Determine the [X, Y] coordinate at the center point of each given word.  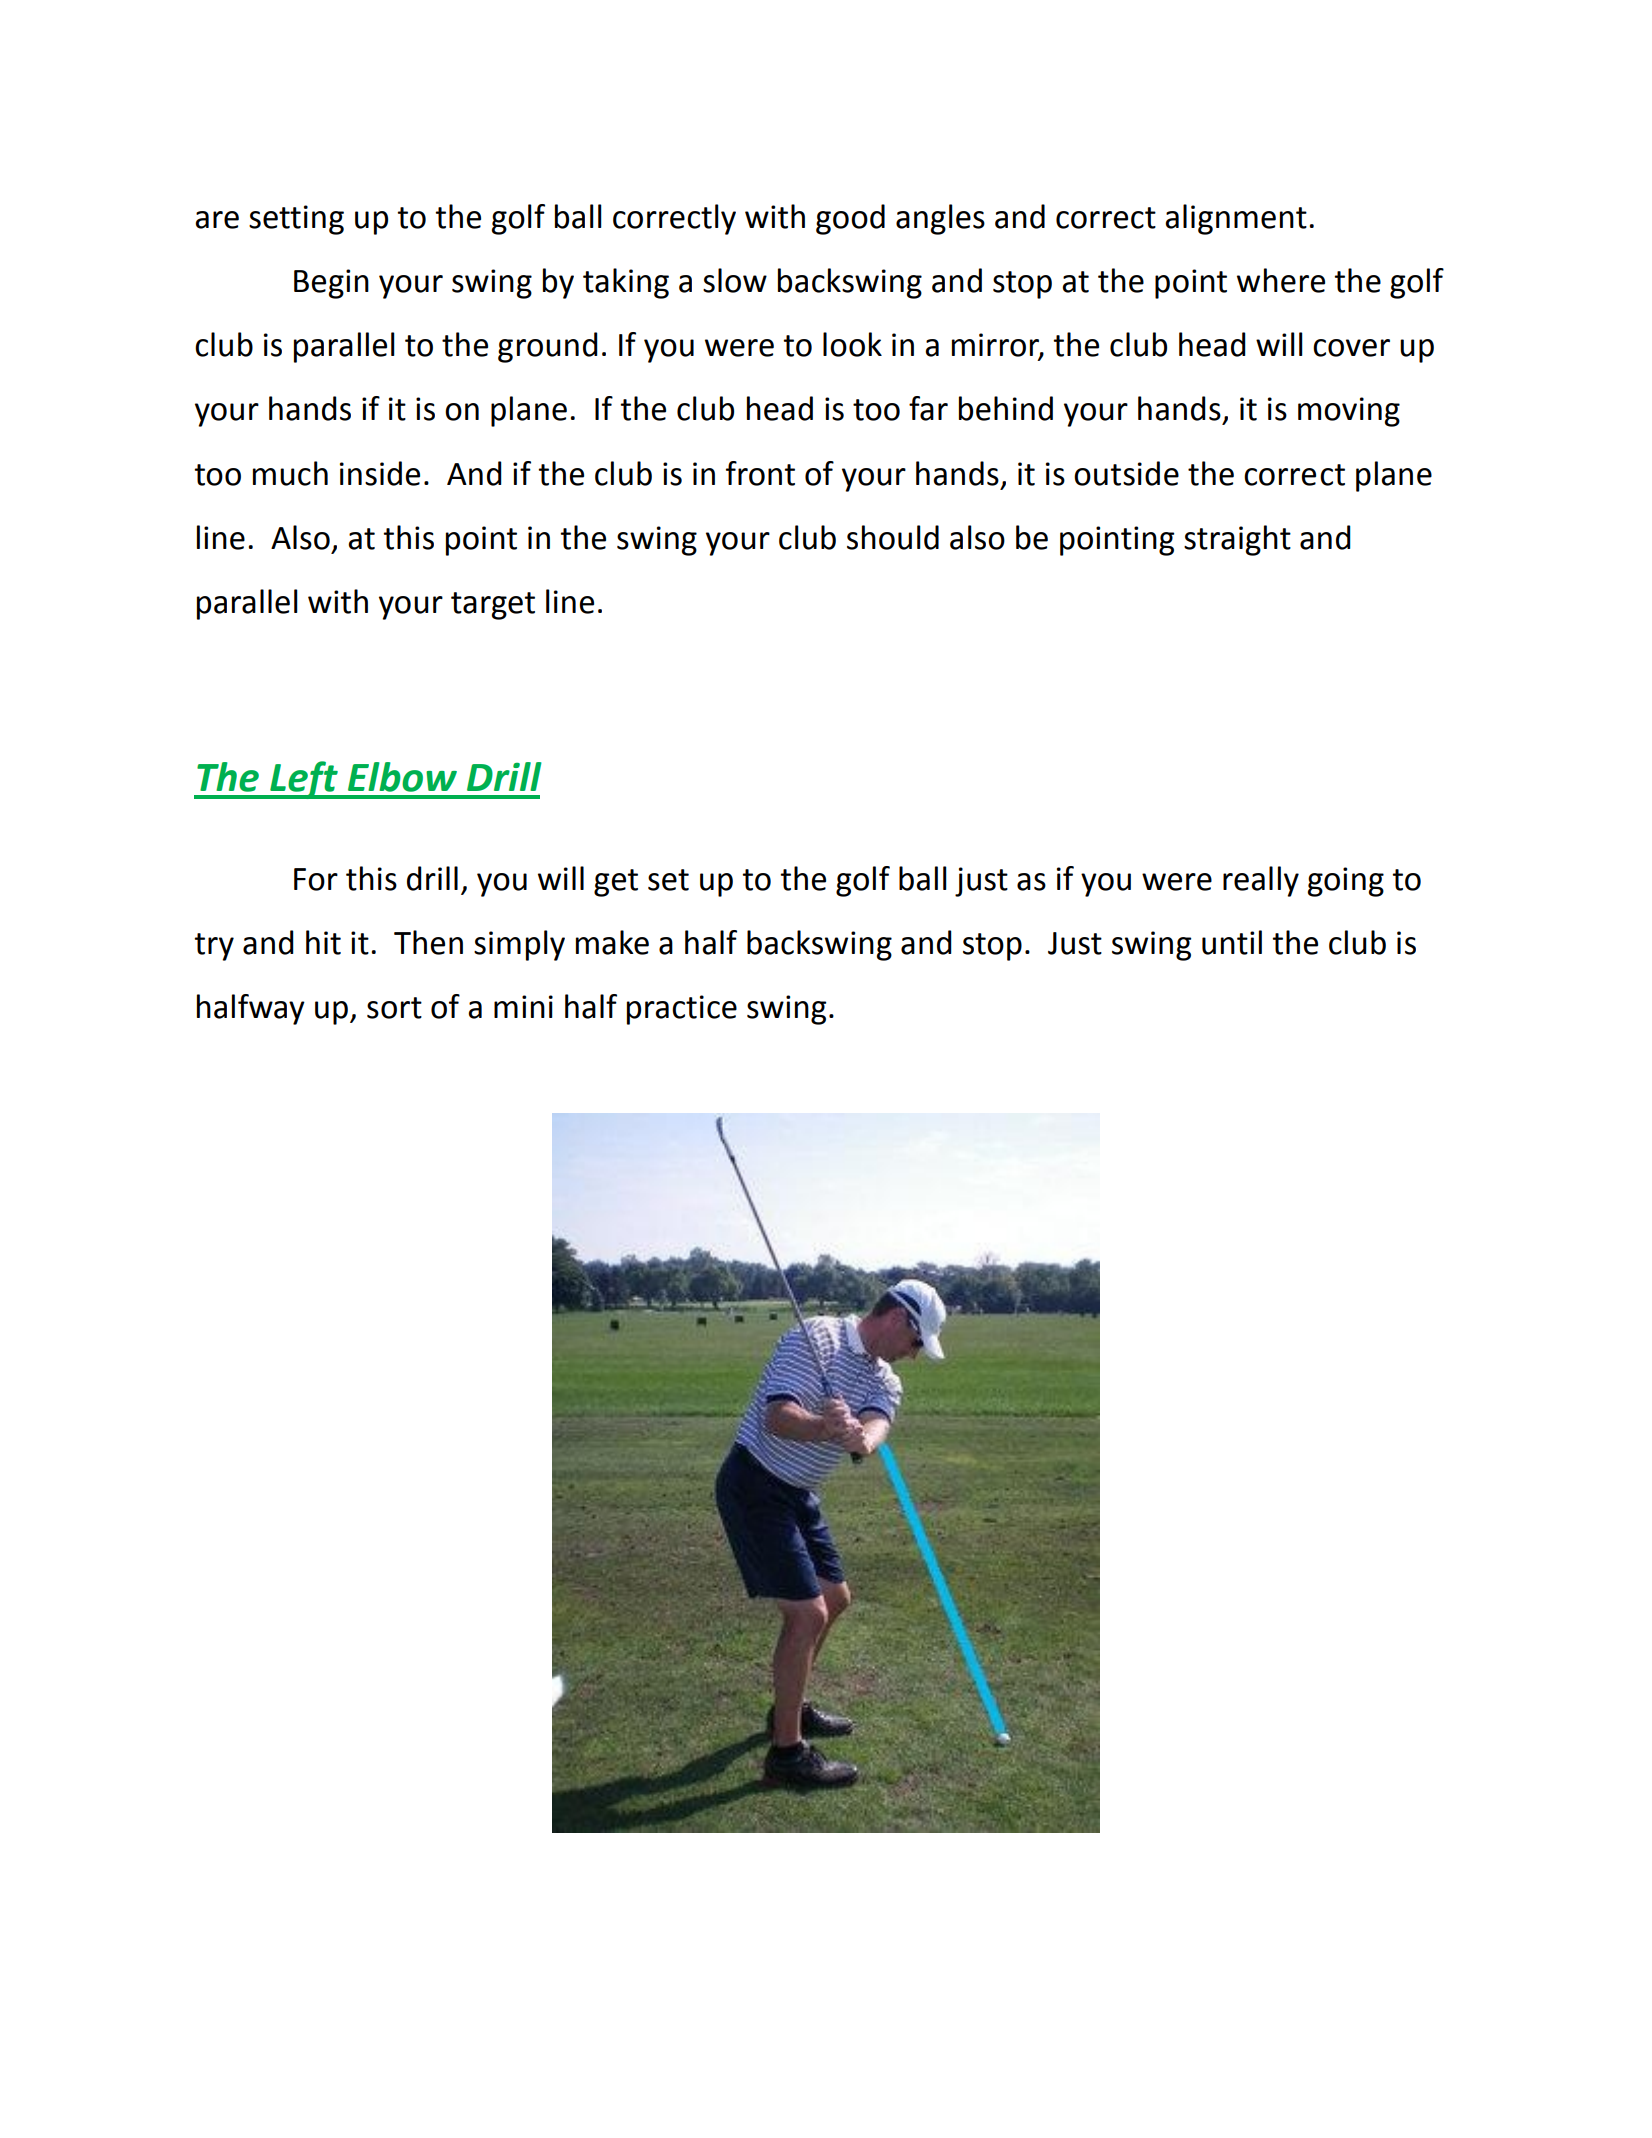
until [1232, 942]
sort [394, 1008]
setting [296, 220]
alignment [1236, 219]
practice [682, 1010]
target [493, 606]
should [893, 537]
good [850, 219]
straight [1237, 540]
